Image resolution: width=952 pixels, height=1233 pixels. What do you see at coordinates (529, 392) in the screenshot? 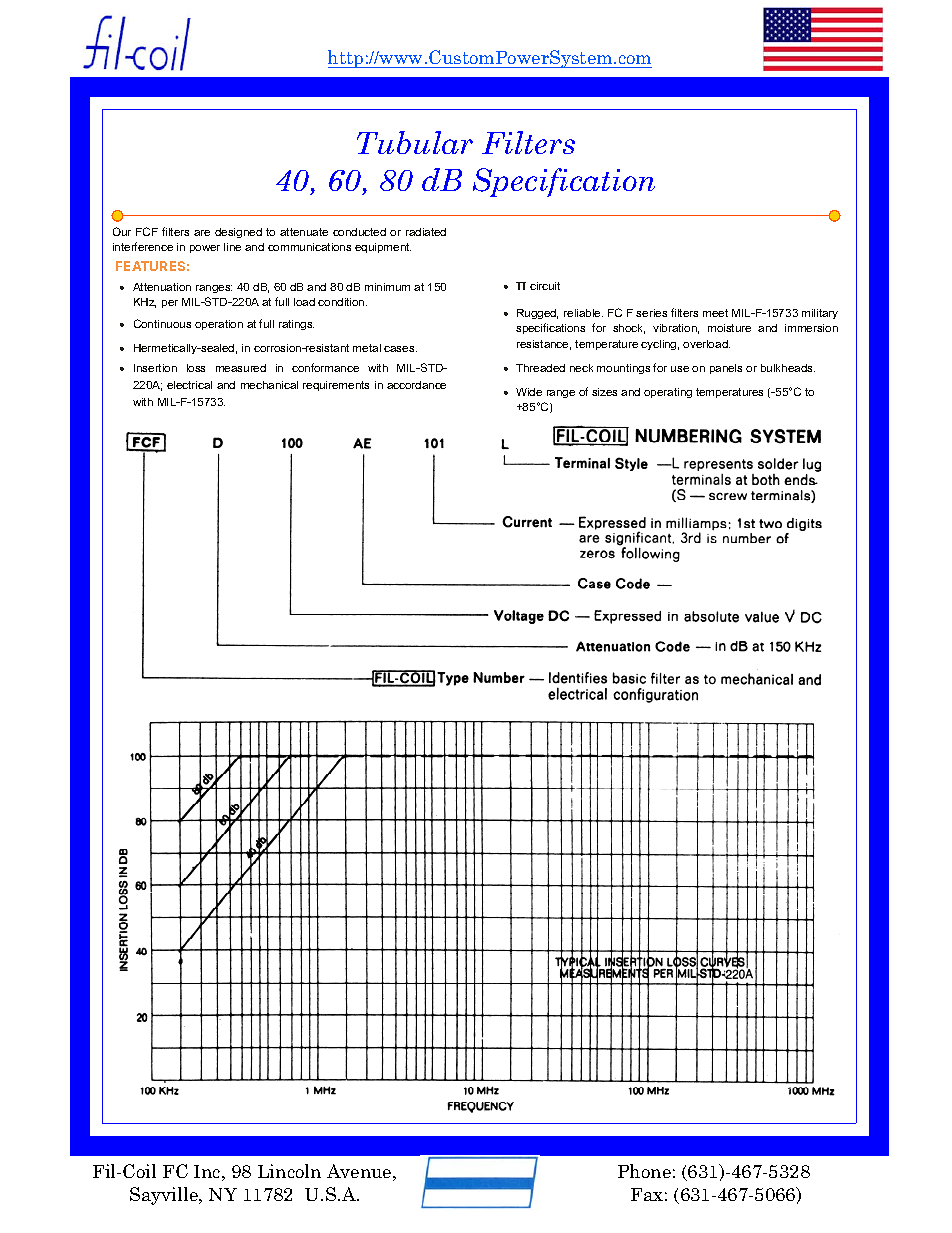
I see `Wide` at bounding box center [529, 392].
